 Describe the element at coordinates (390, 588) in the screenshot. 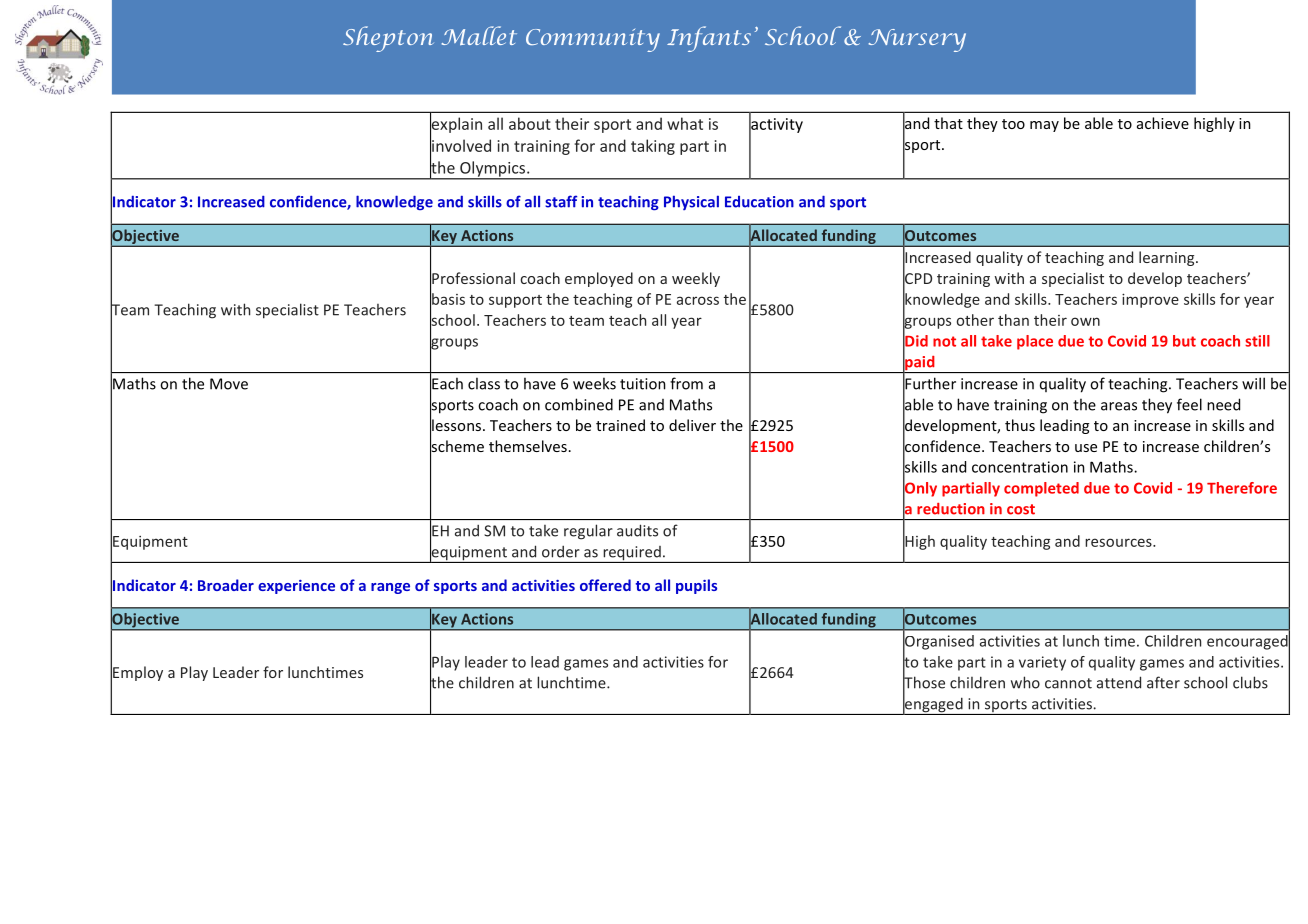

I see `range` at that location.
